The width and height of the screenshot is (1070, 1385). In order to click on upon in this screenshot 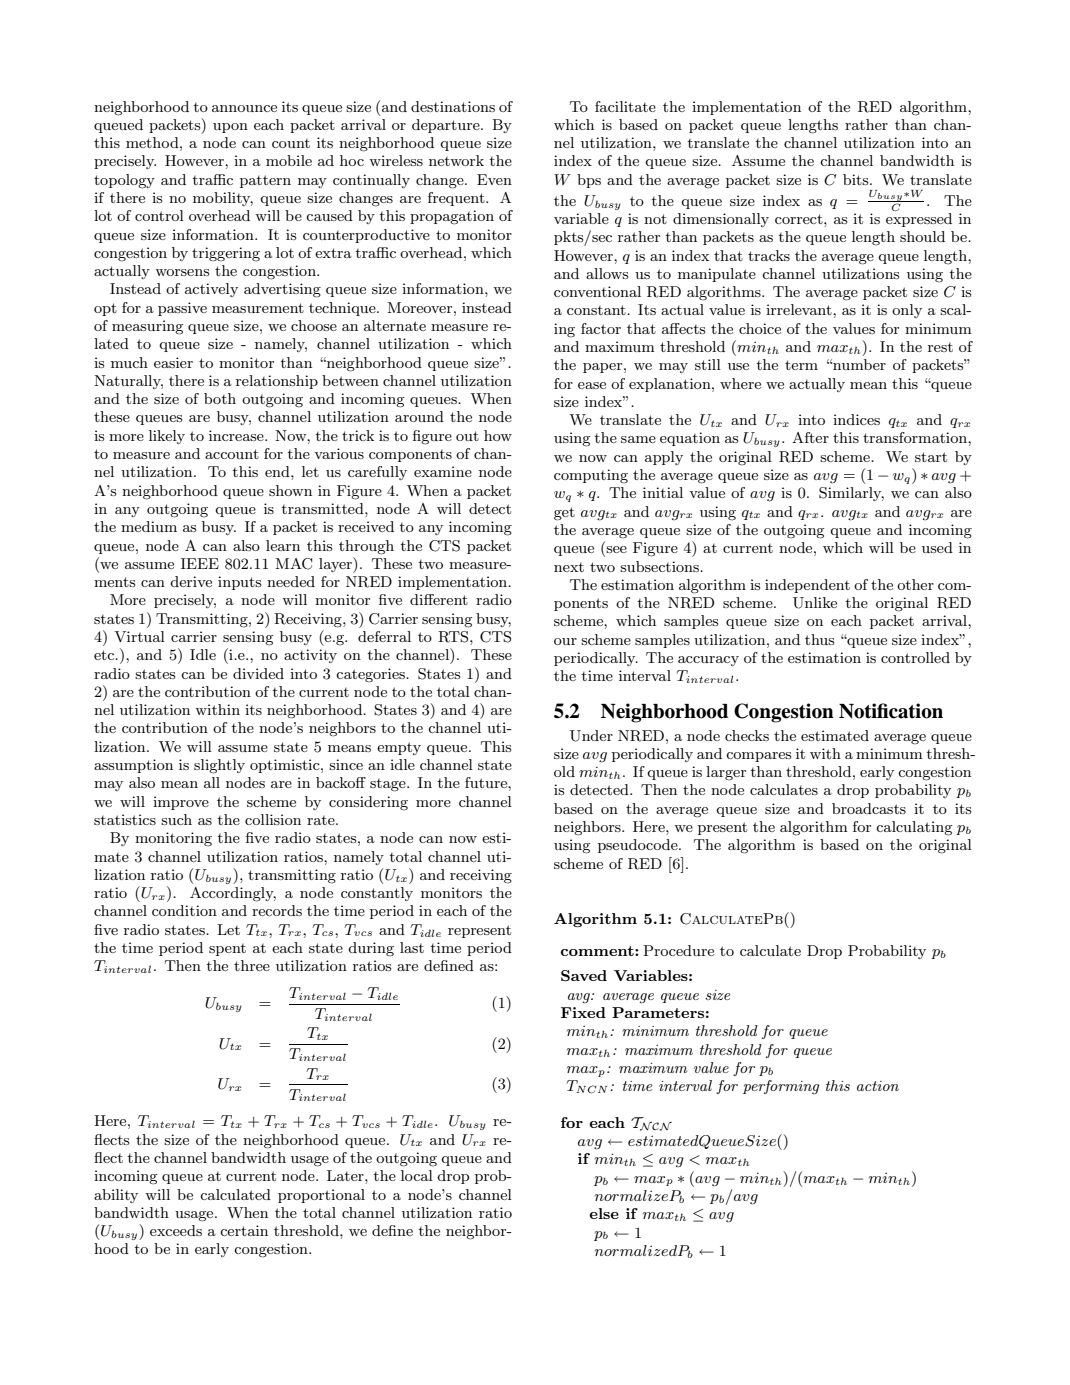, I will do `click(230, 128)`.
